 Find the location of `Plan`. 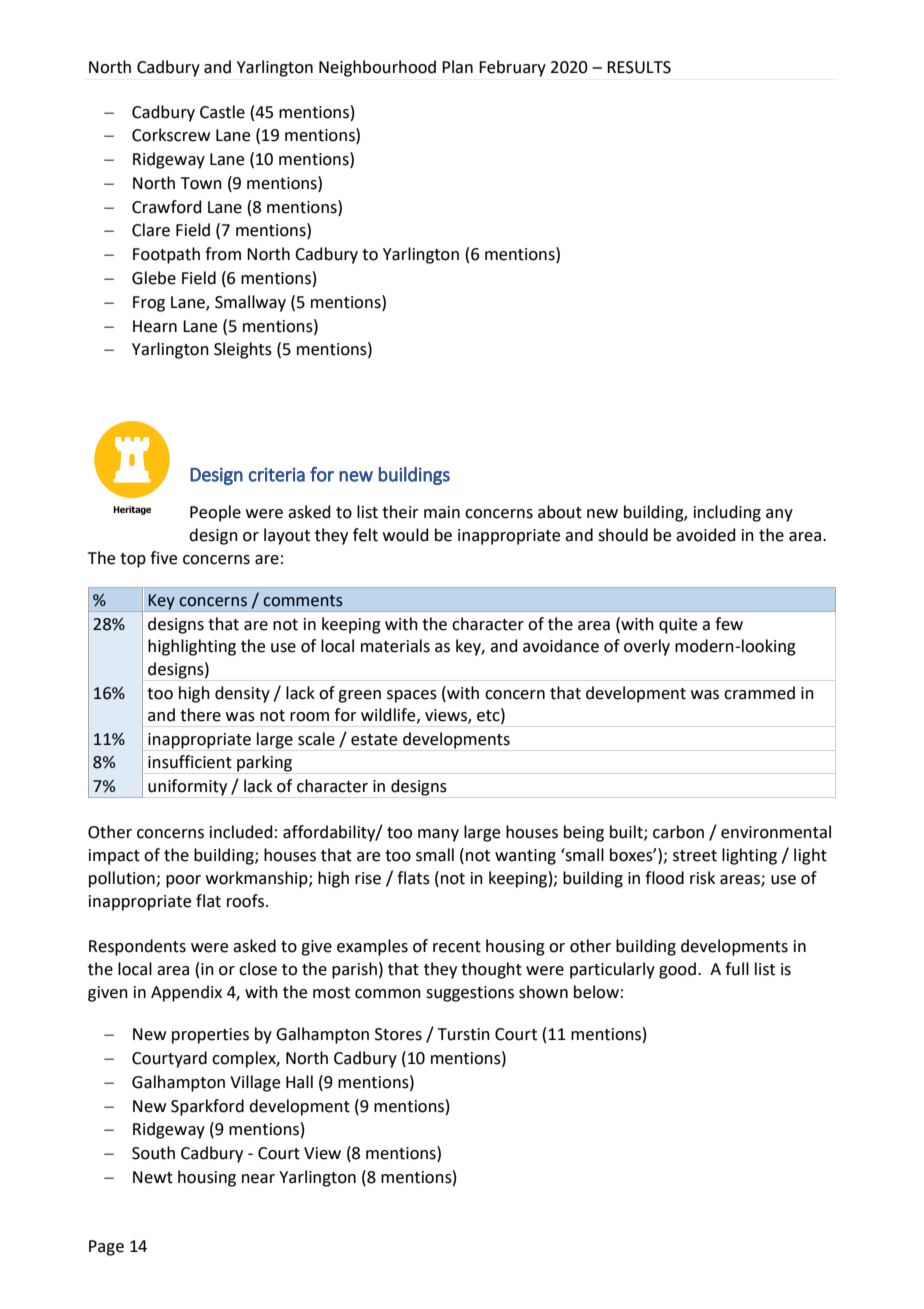

Plan is located at coordinates (457, 67).
